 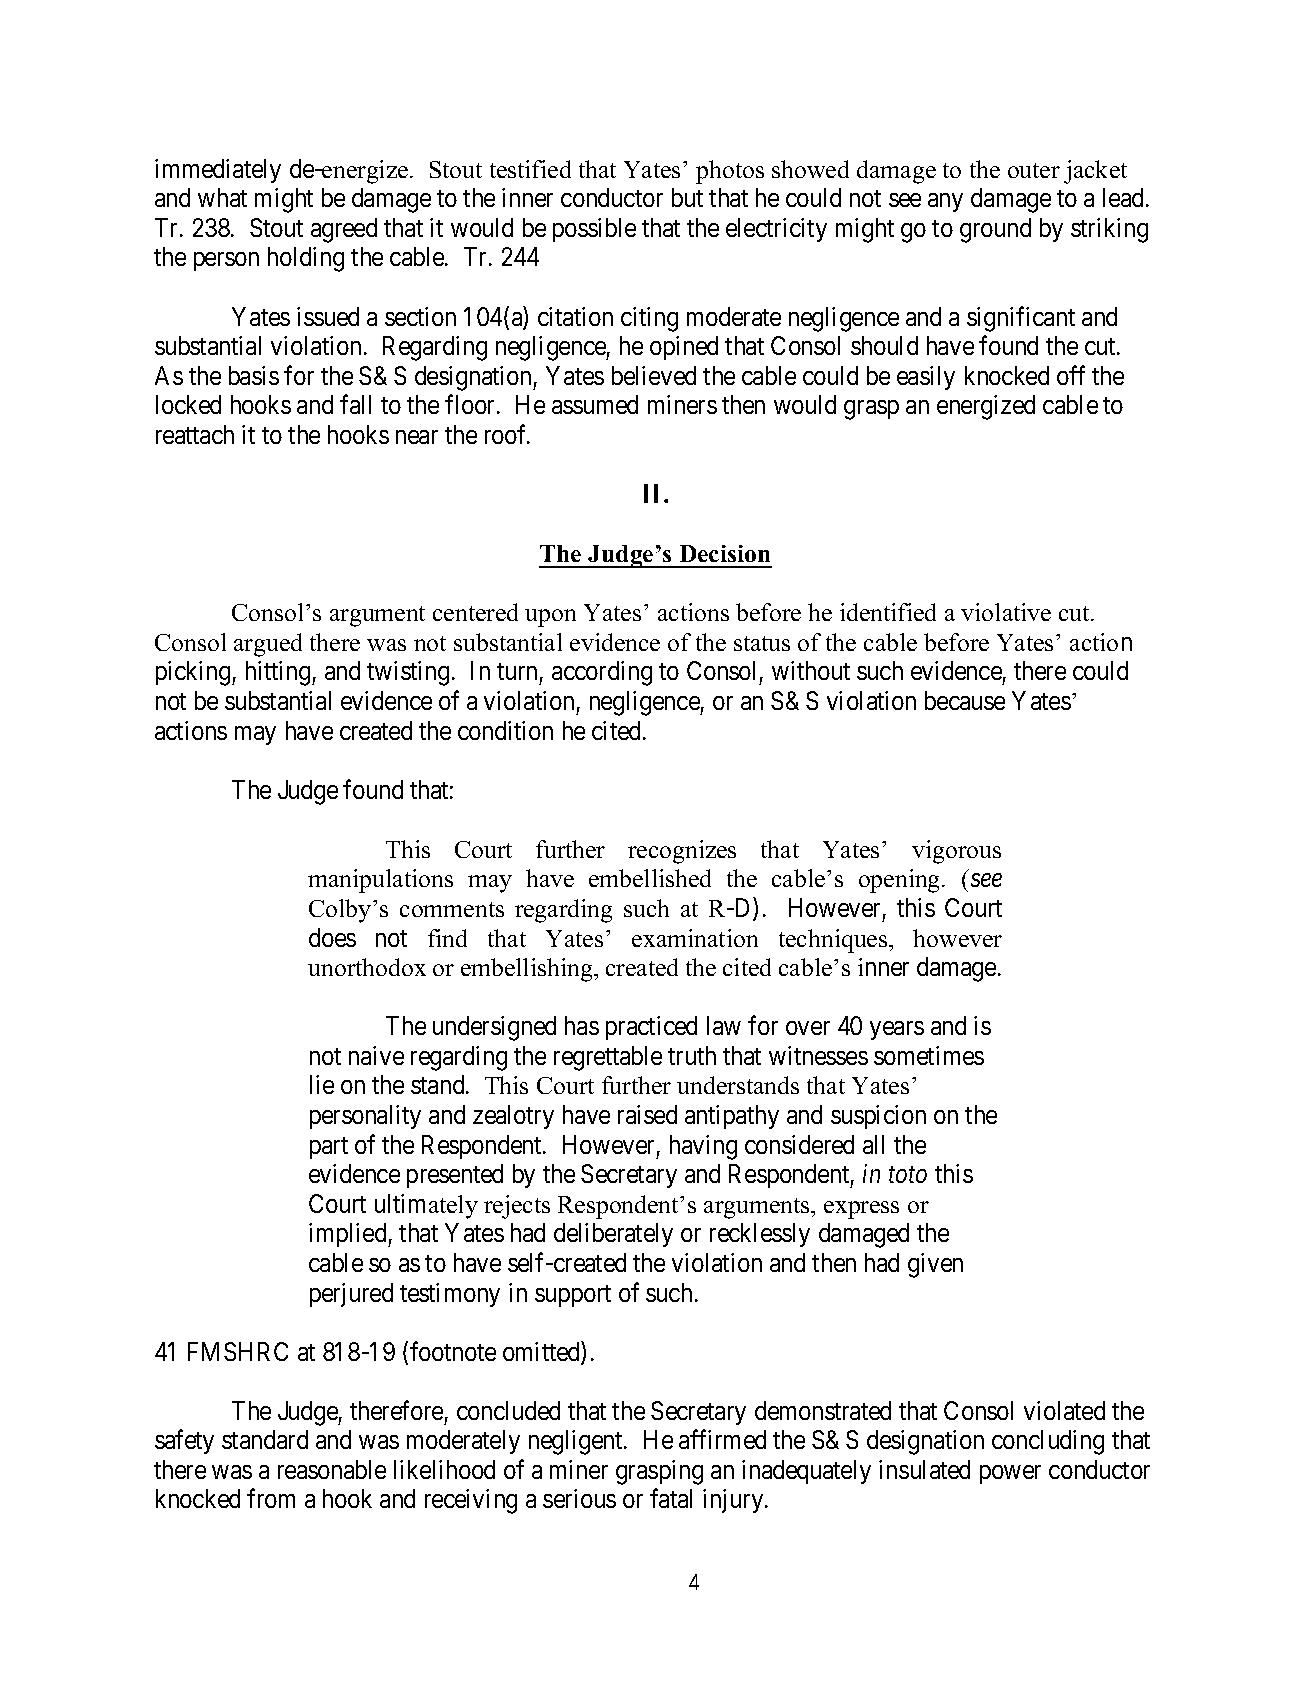 What do you see at coordinates (602, 673) in the page?
I see `according` at bounding box center [602, 673].
